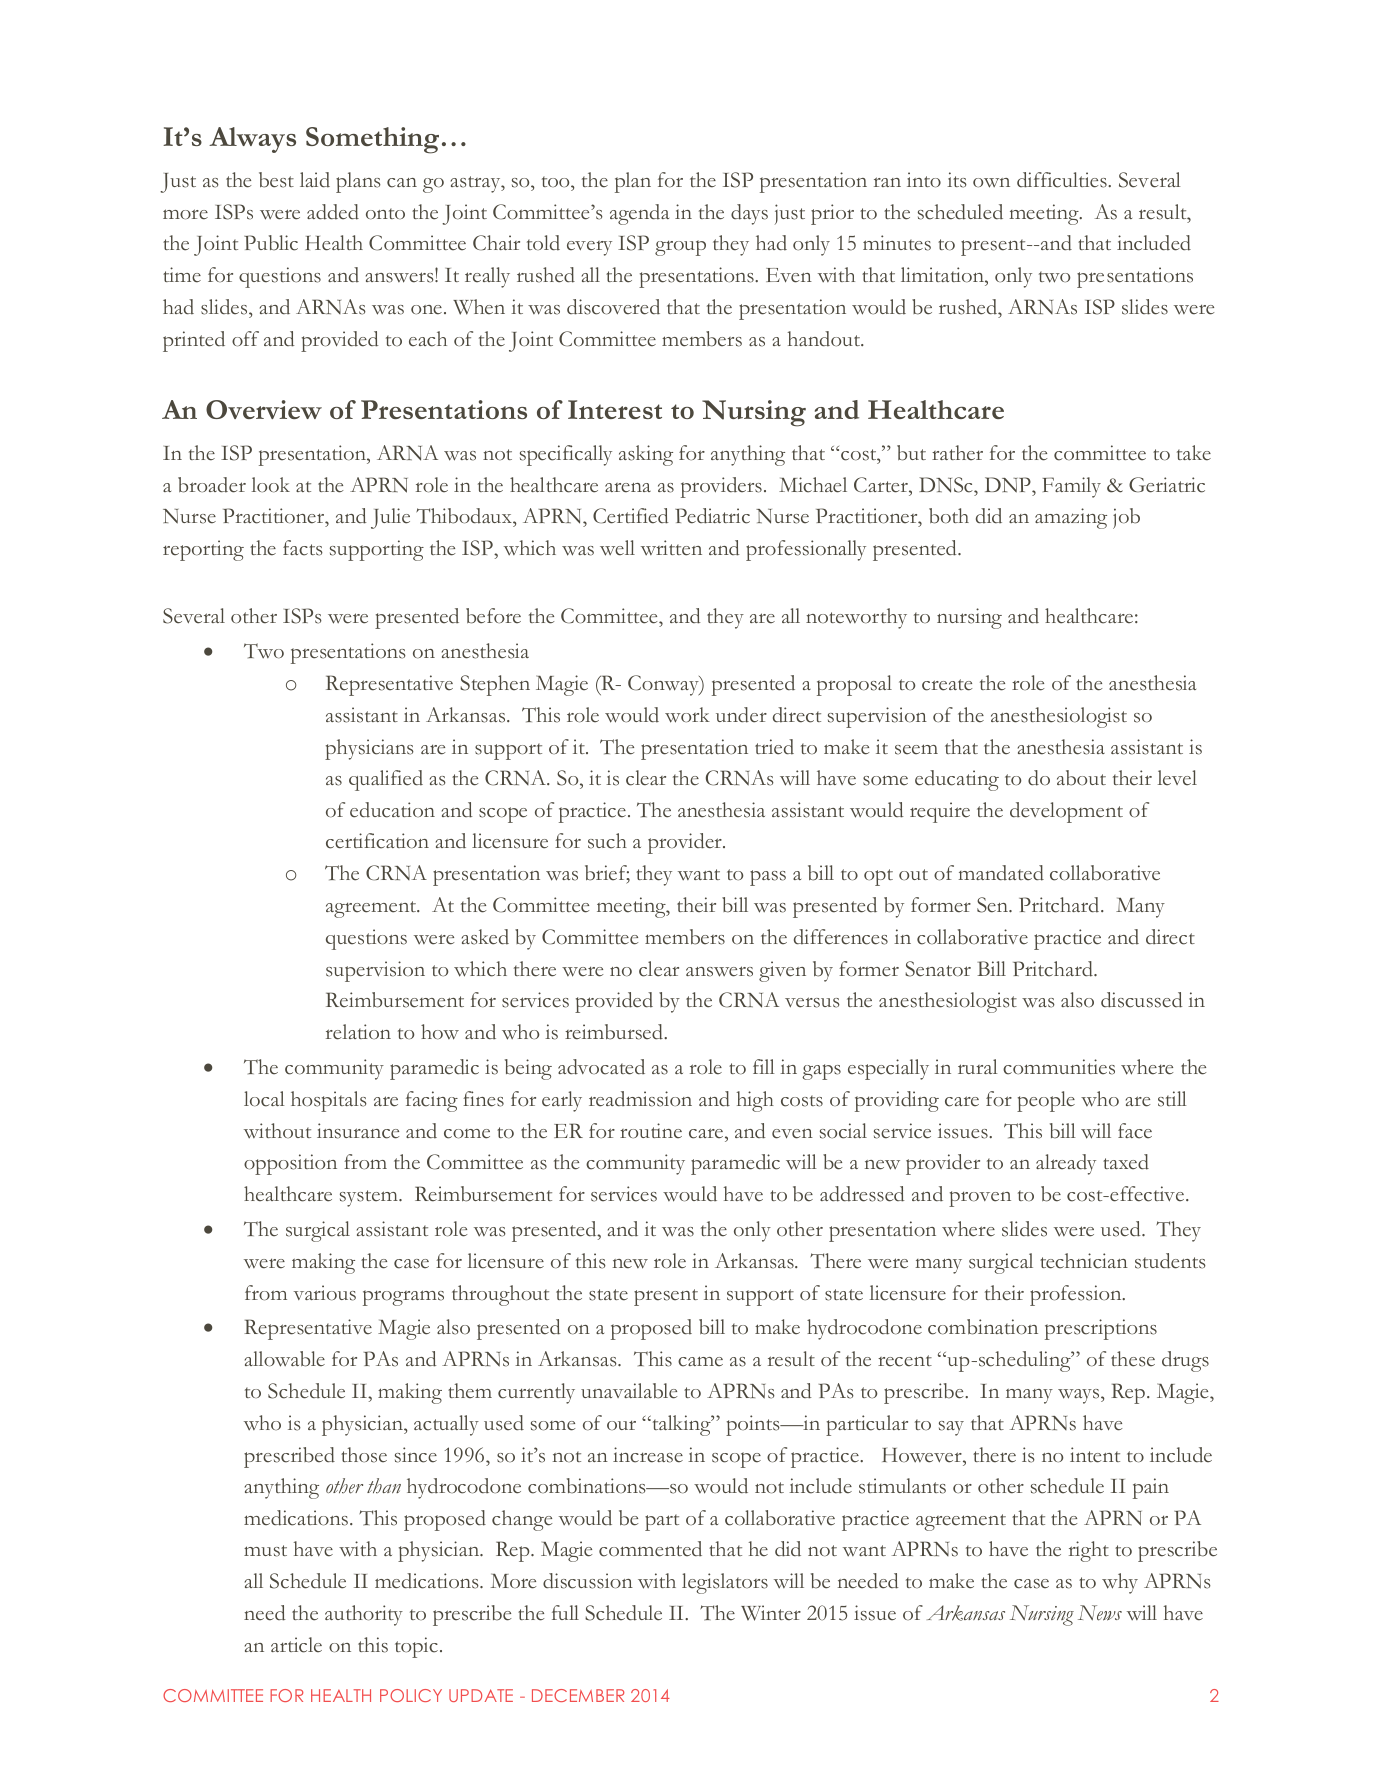  I want to click on facts, so click(303, 548).
